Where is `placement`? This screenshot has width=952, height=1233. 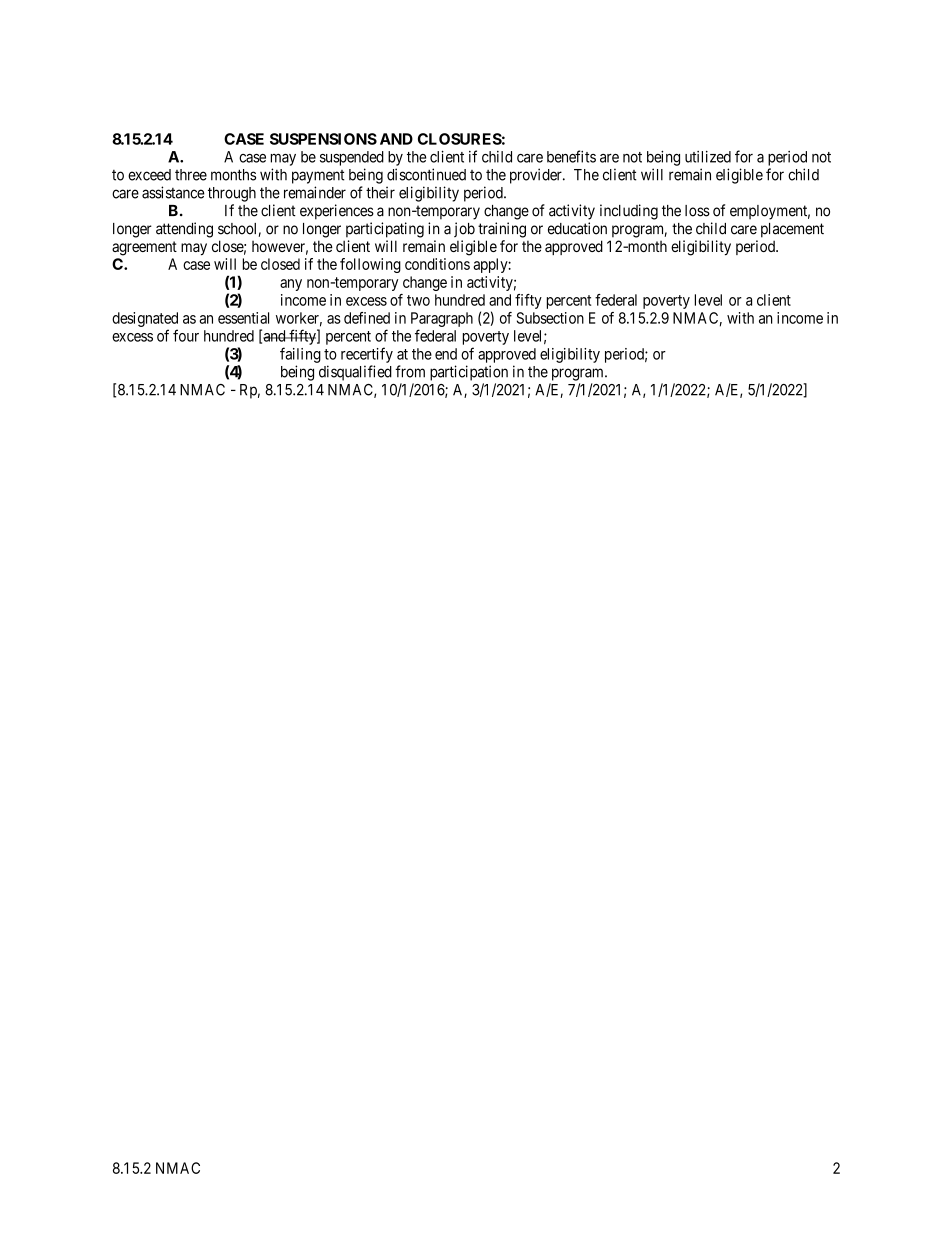
placement is located at coordinates (792, 230).
